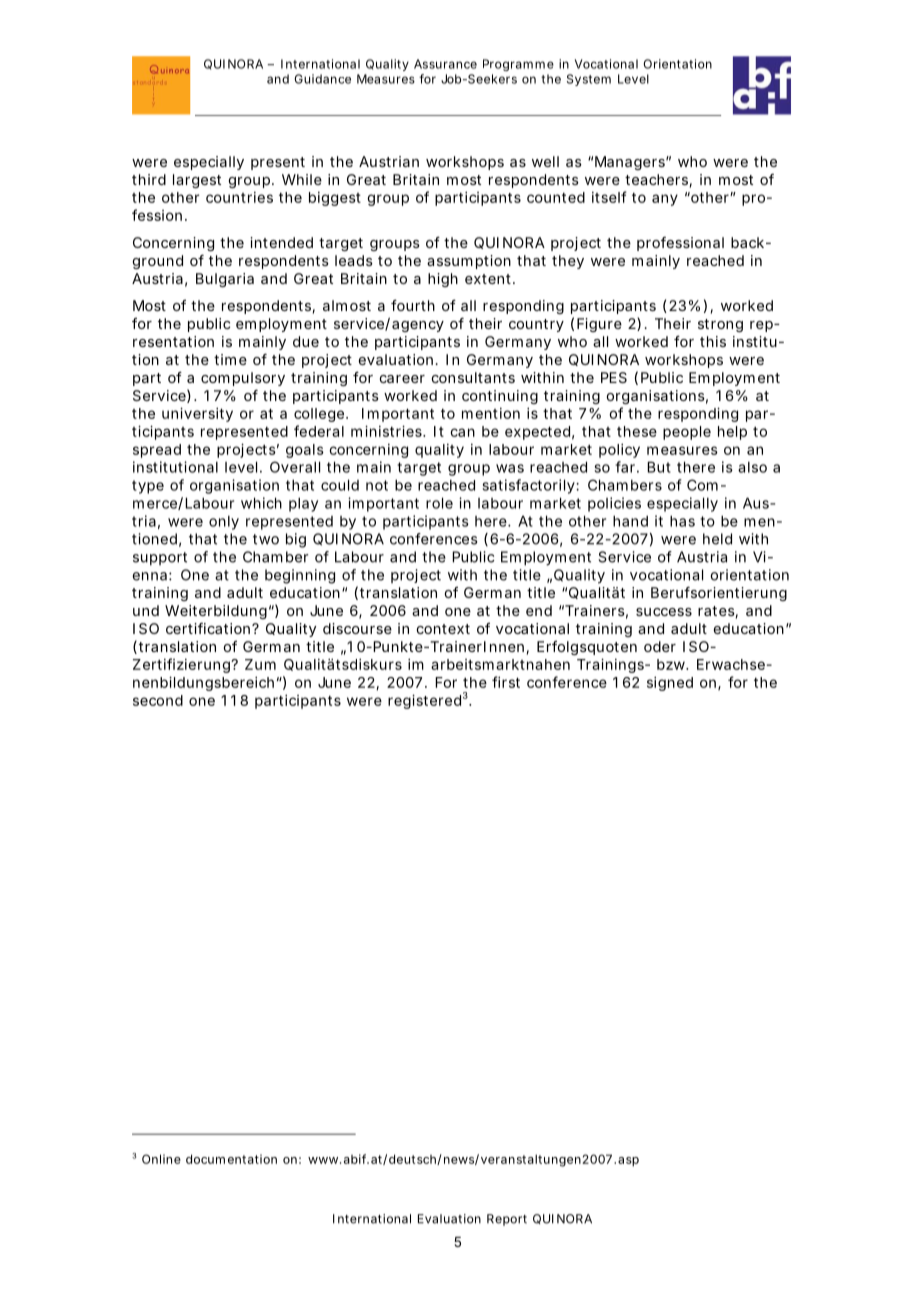  What do you see at coordinates (302, 179) in the screenshot?
I see `While` at bounding box center [302, 179].
